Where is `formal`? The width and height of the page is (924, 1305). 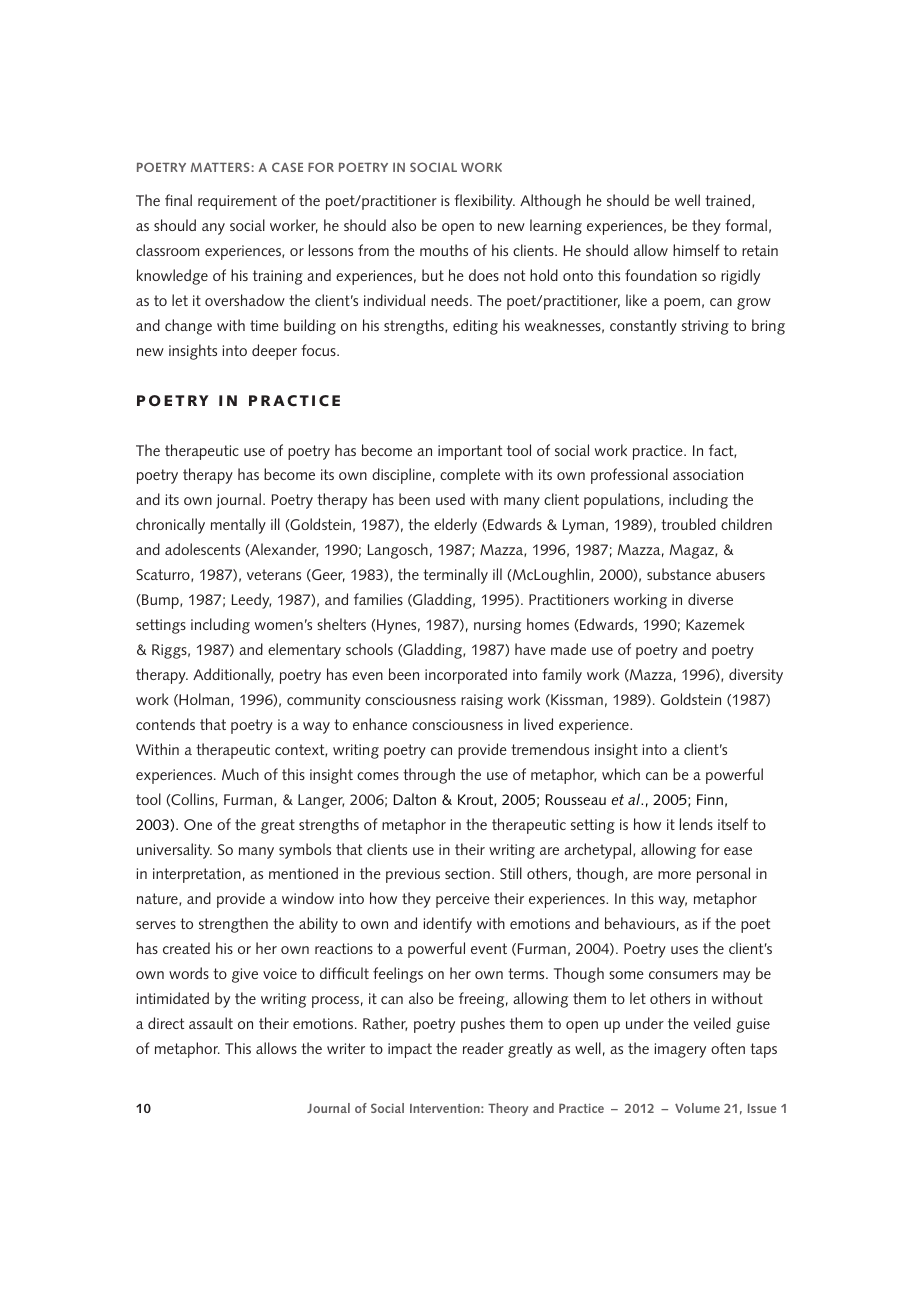 formal is located at coordinates (746, 225).
